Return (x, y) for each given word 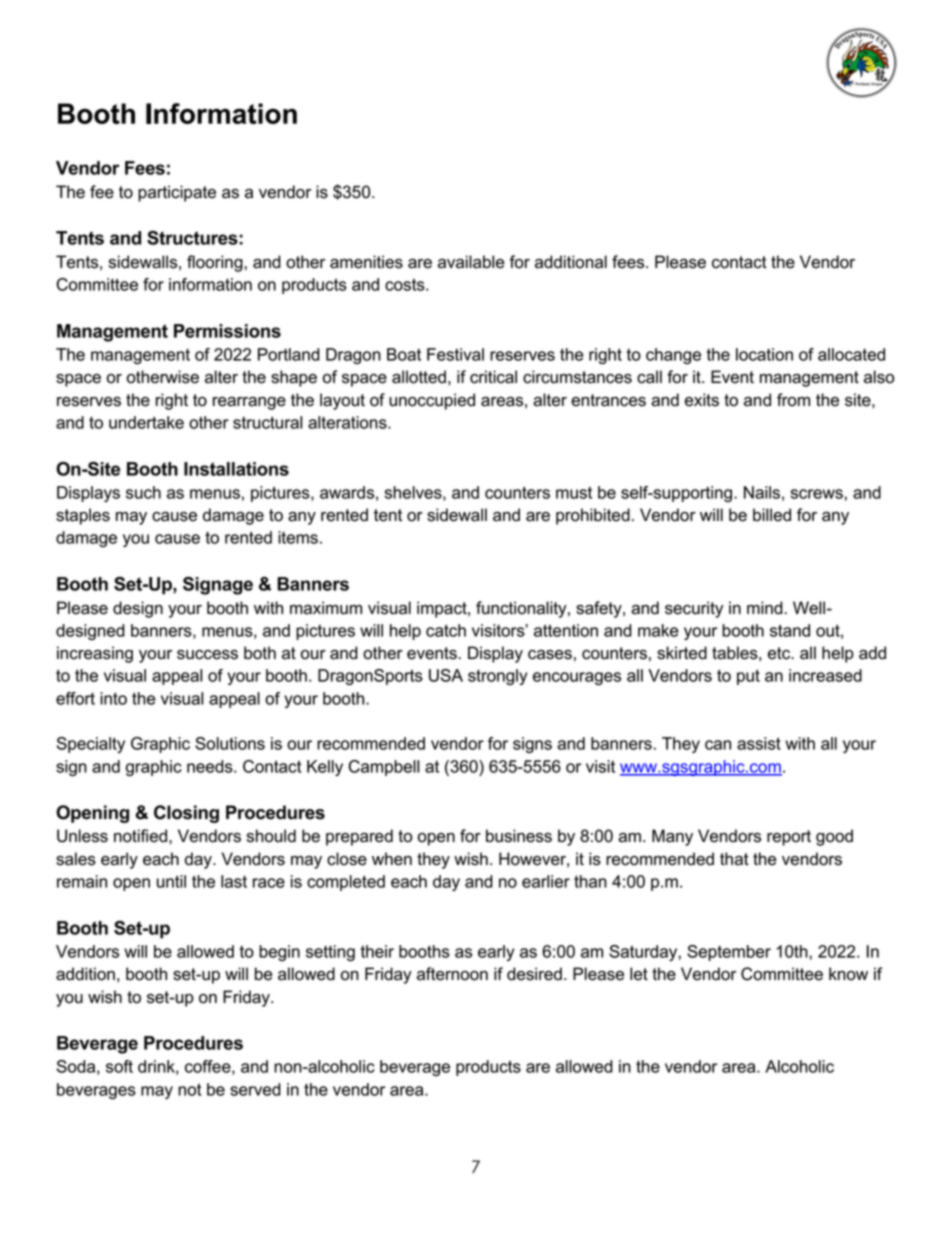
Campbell (383, 768)
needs (211, 766)
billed (772, 515)
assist (759, 743)
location (764, 354)
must (574, 493)
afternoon (452, 974)
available (471, 262)
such (143, 492)
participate (177, 193)
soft (119, 1066)
